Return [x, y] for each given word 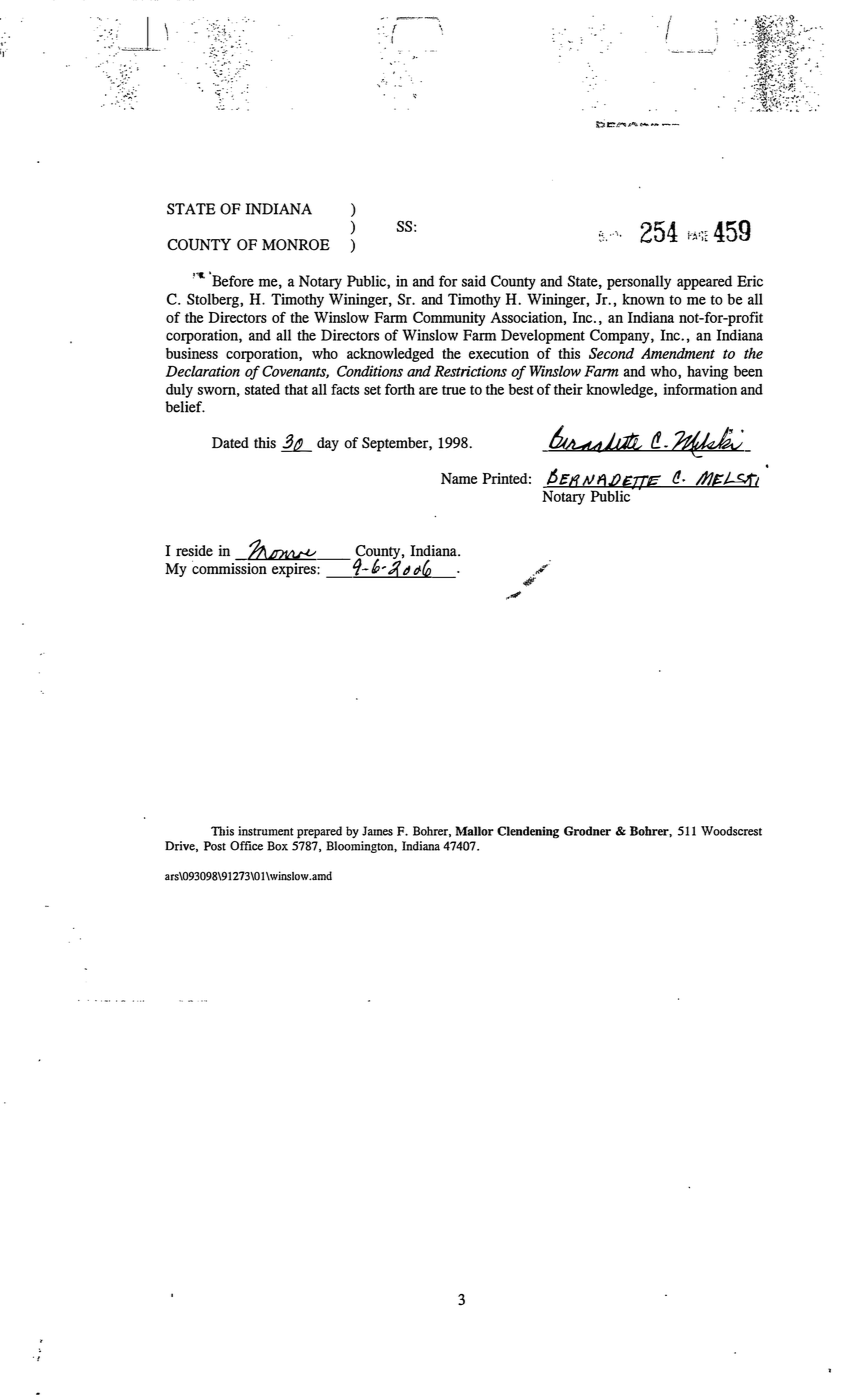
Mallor [475, 831]
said [474, 281]
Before [232, 280]
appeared [704, 282]
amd [321, 875]
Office [246, 846]
